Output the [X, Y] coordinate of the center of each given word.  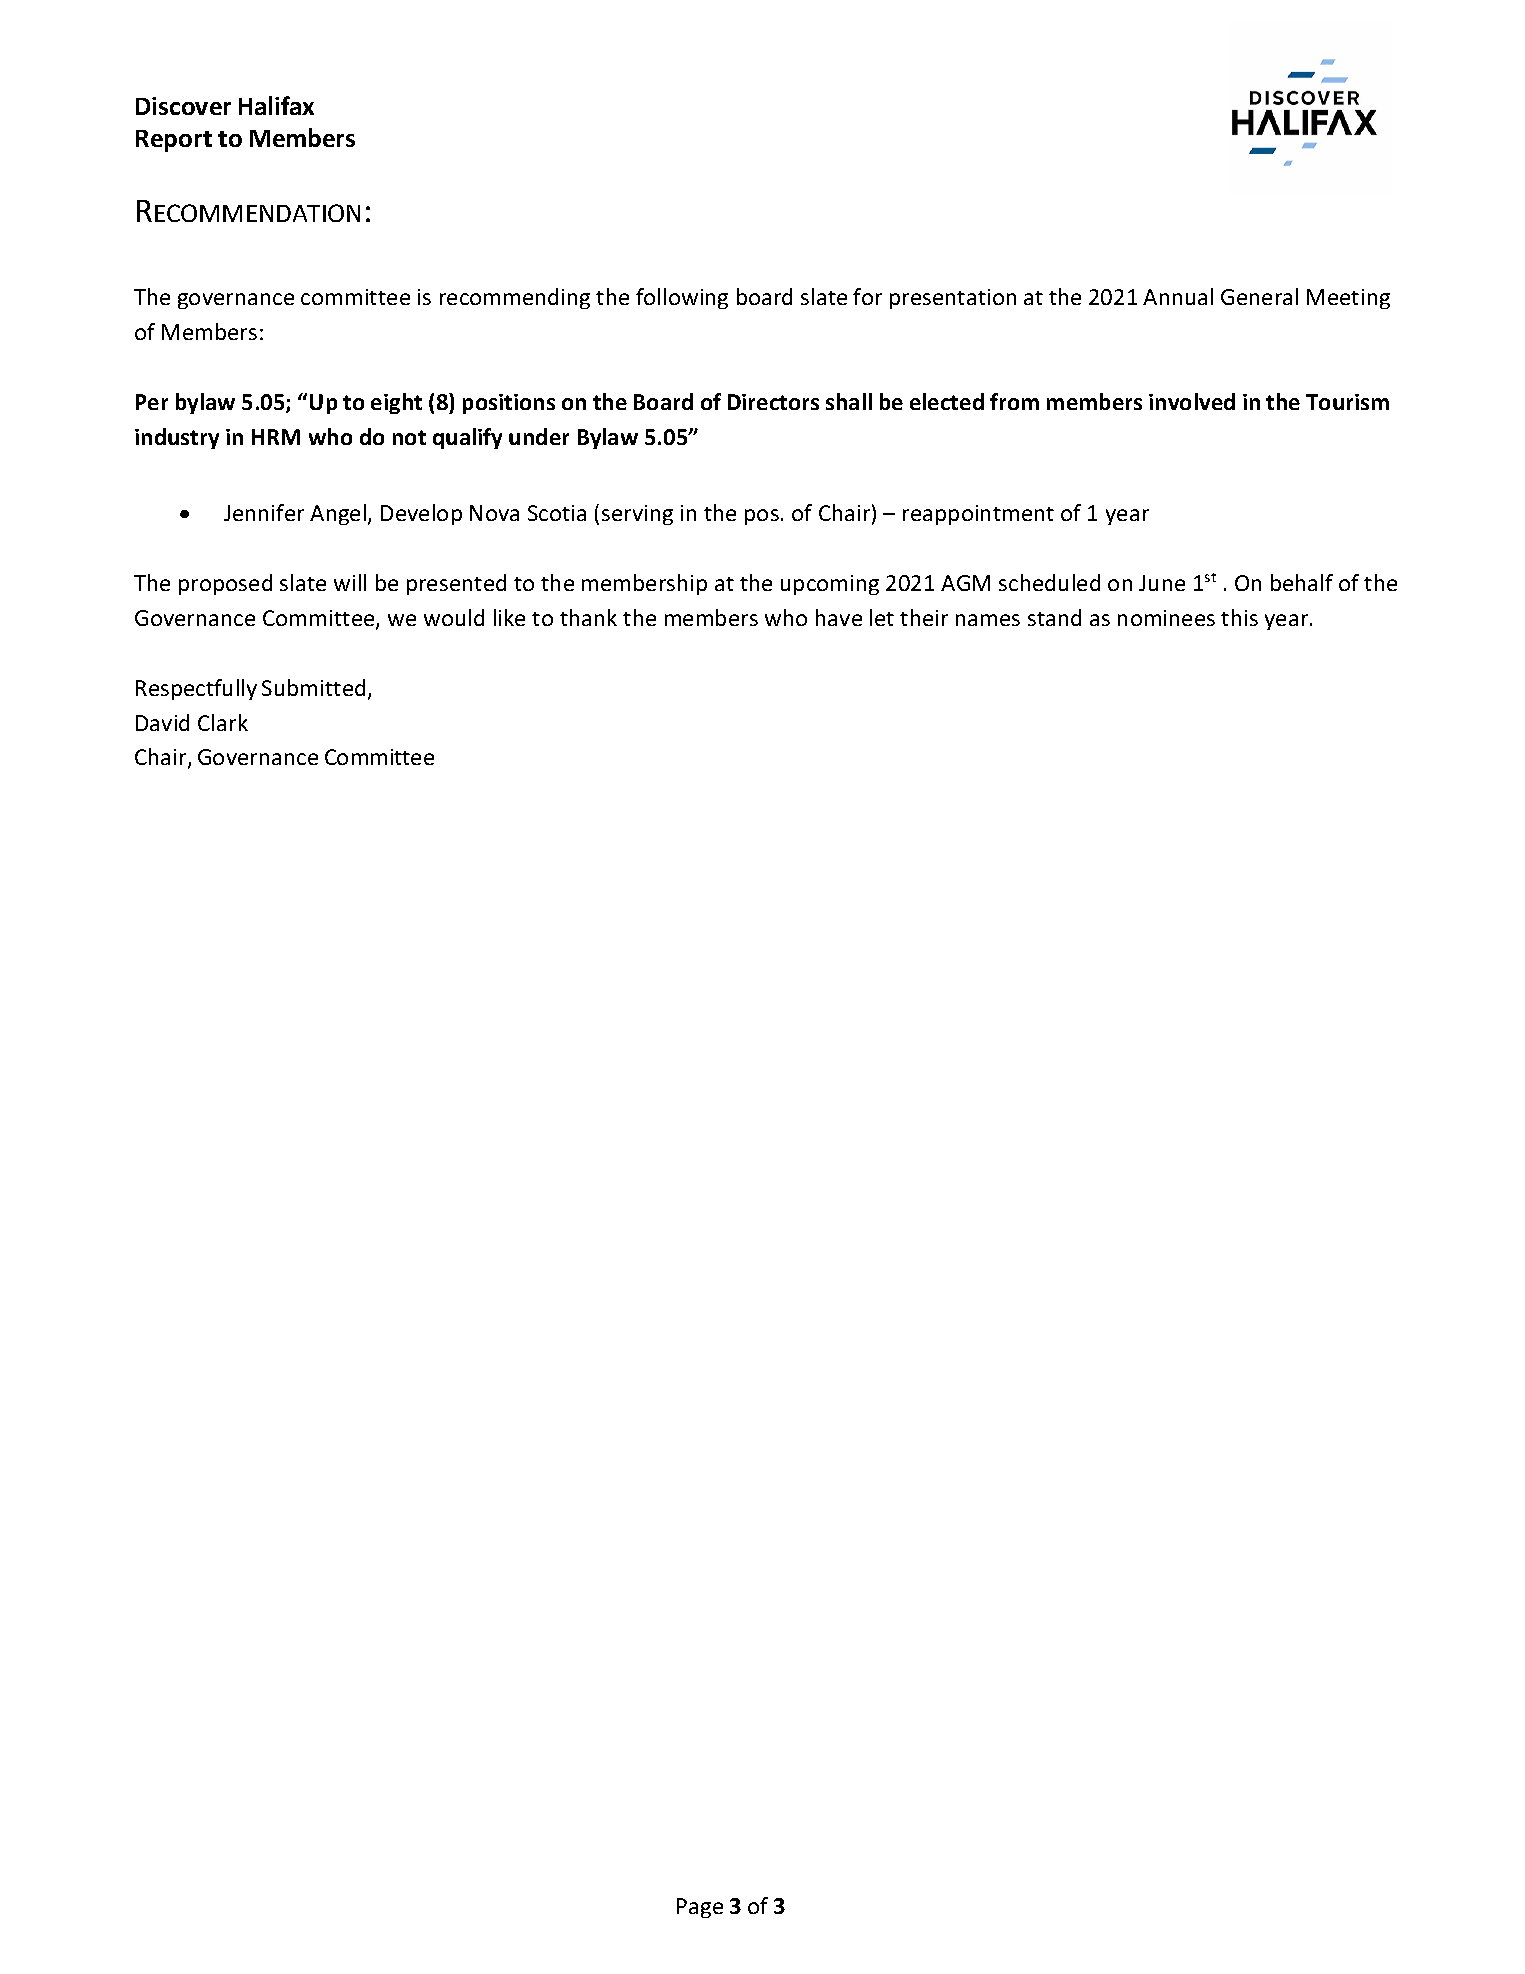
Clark [223, 722]
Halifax [276, 105]
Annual [1178, 296]
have [839, 617]
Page [700, 1908]
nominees [1166, 618]
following [682, 298]
